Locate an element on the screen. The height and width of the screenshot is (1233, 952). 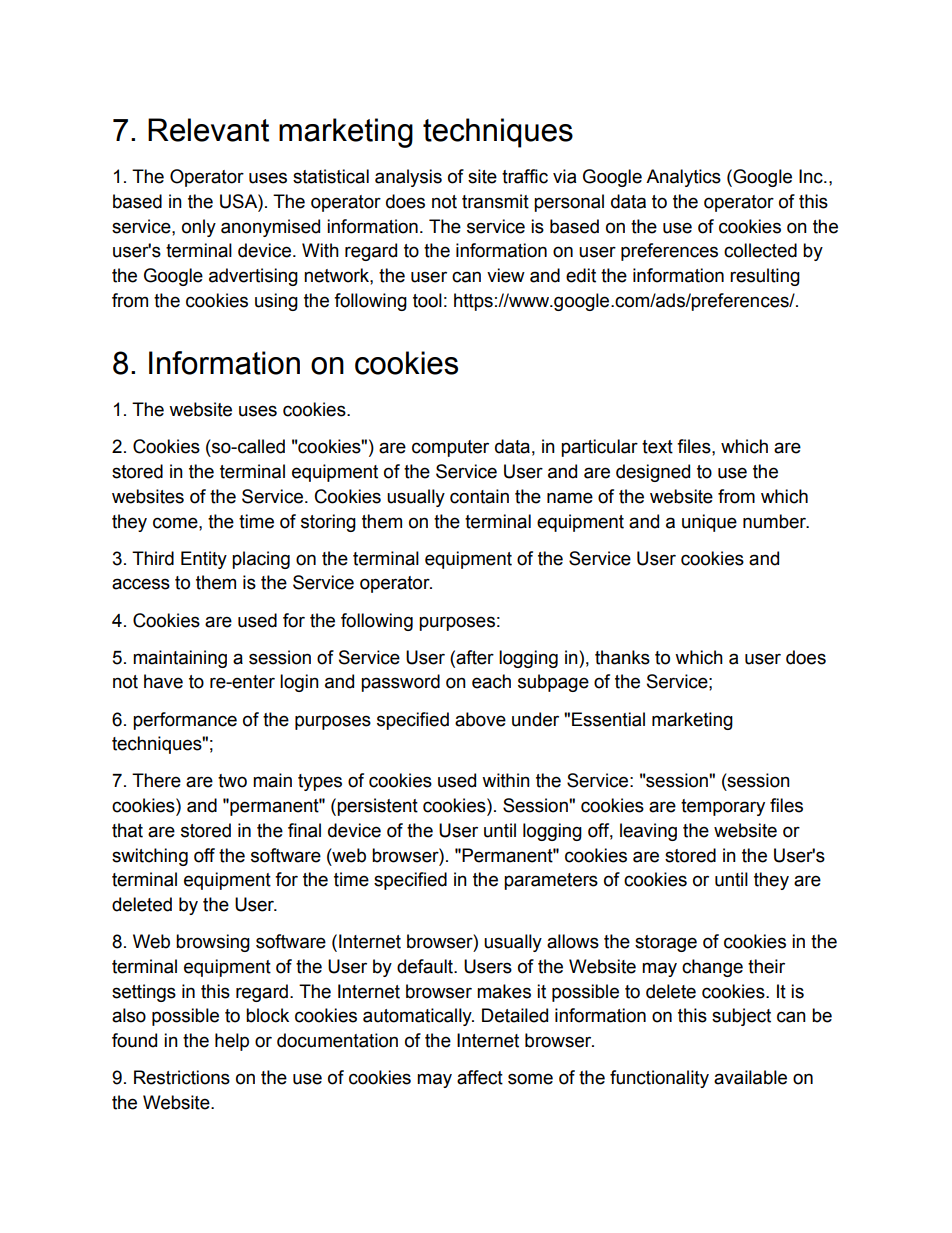
temporary is located at coordinates (723, 807).
